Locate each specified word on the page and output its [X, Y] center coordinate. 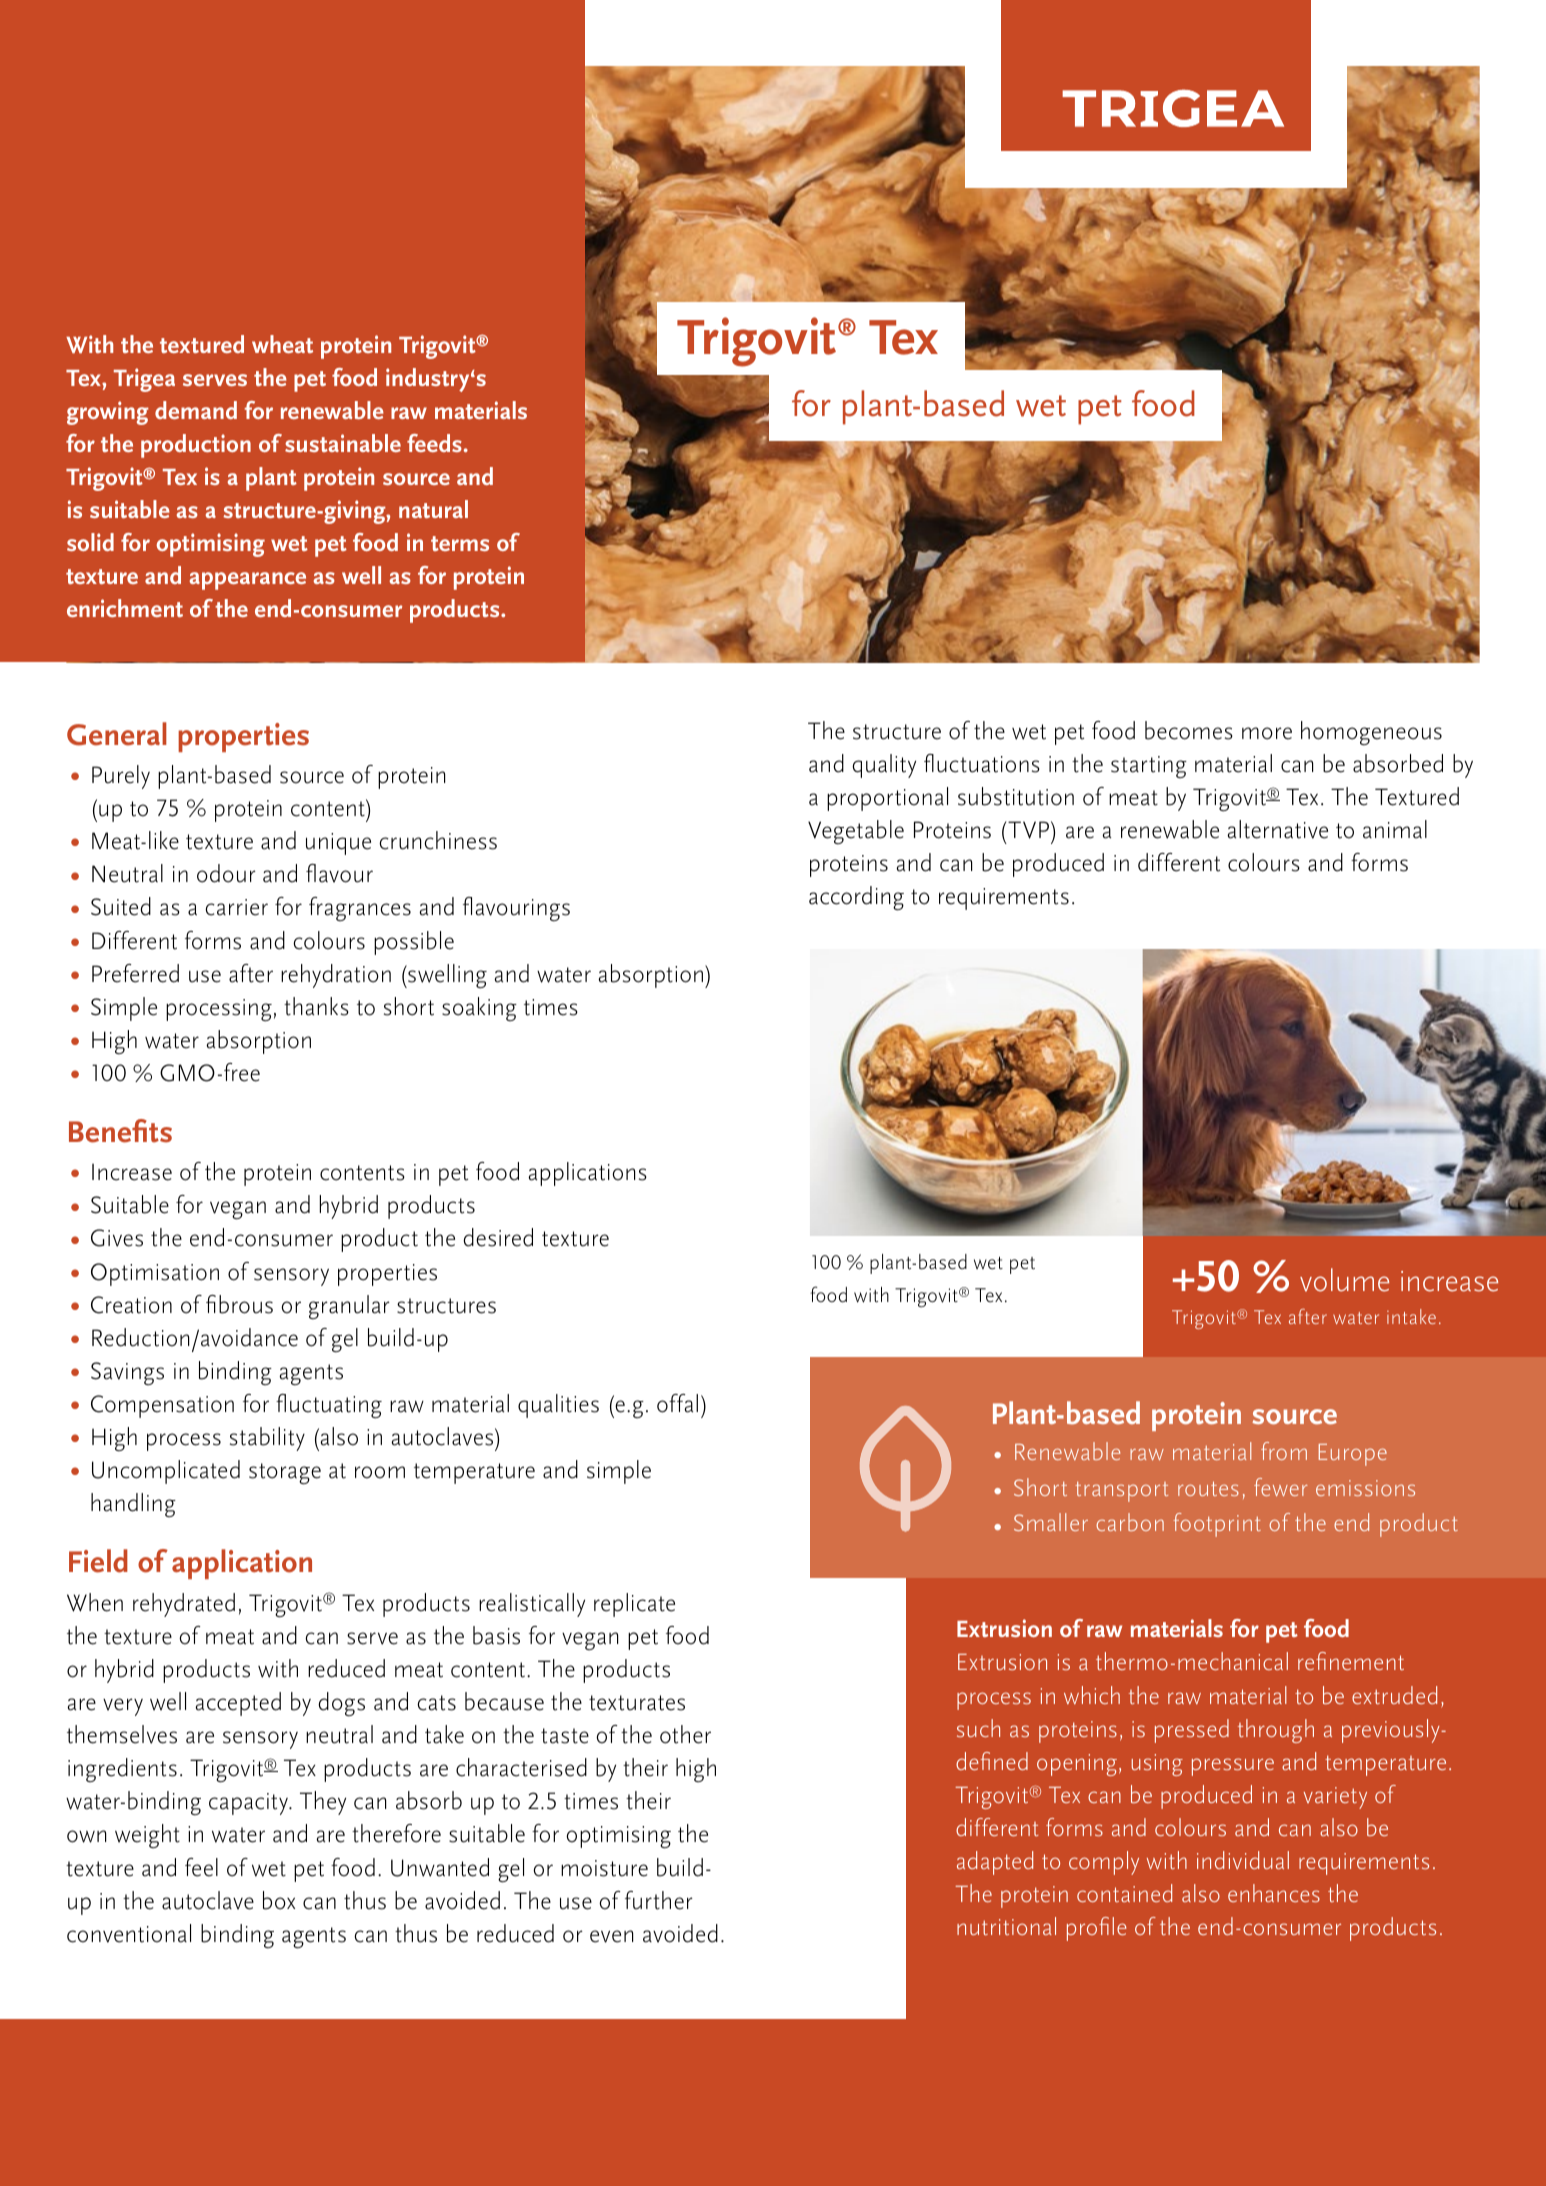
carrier [236, 907]
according [856, 898]
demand [196, 410]
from [1284, 1451]
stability [267, 1439]
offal [677, 1403]
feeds [434, 443]
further [659, 1900]
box [279, 1900]
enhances [1274, 1893]
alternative [1277, 829]
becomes [1189, 730]
